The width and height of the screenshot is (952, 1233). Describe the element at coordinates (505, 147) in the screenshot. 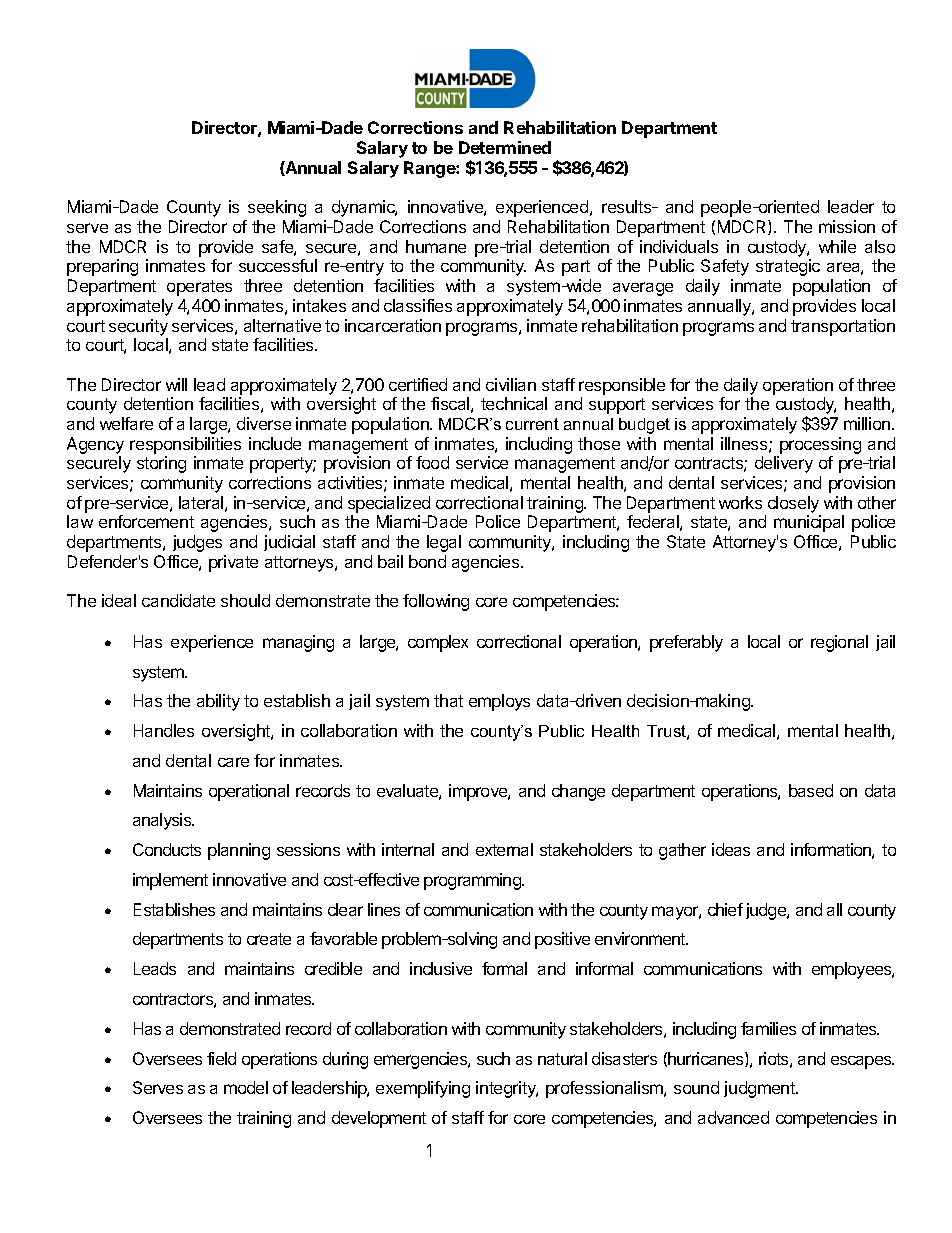

I see `Determined` at that location.
